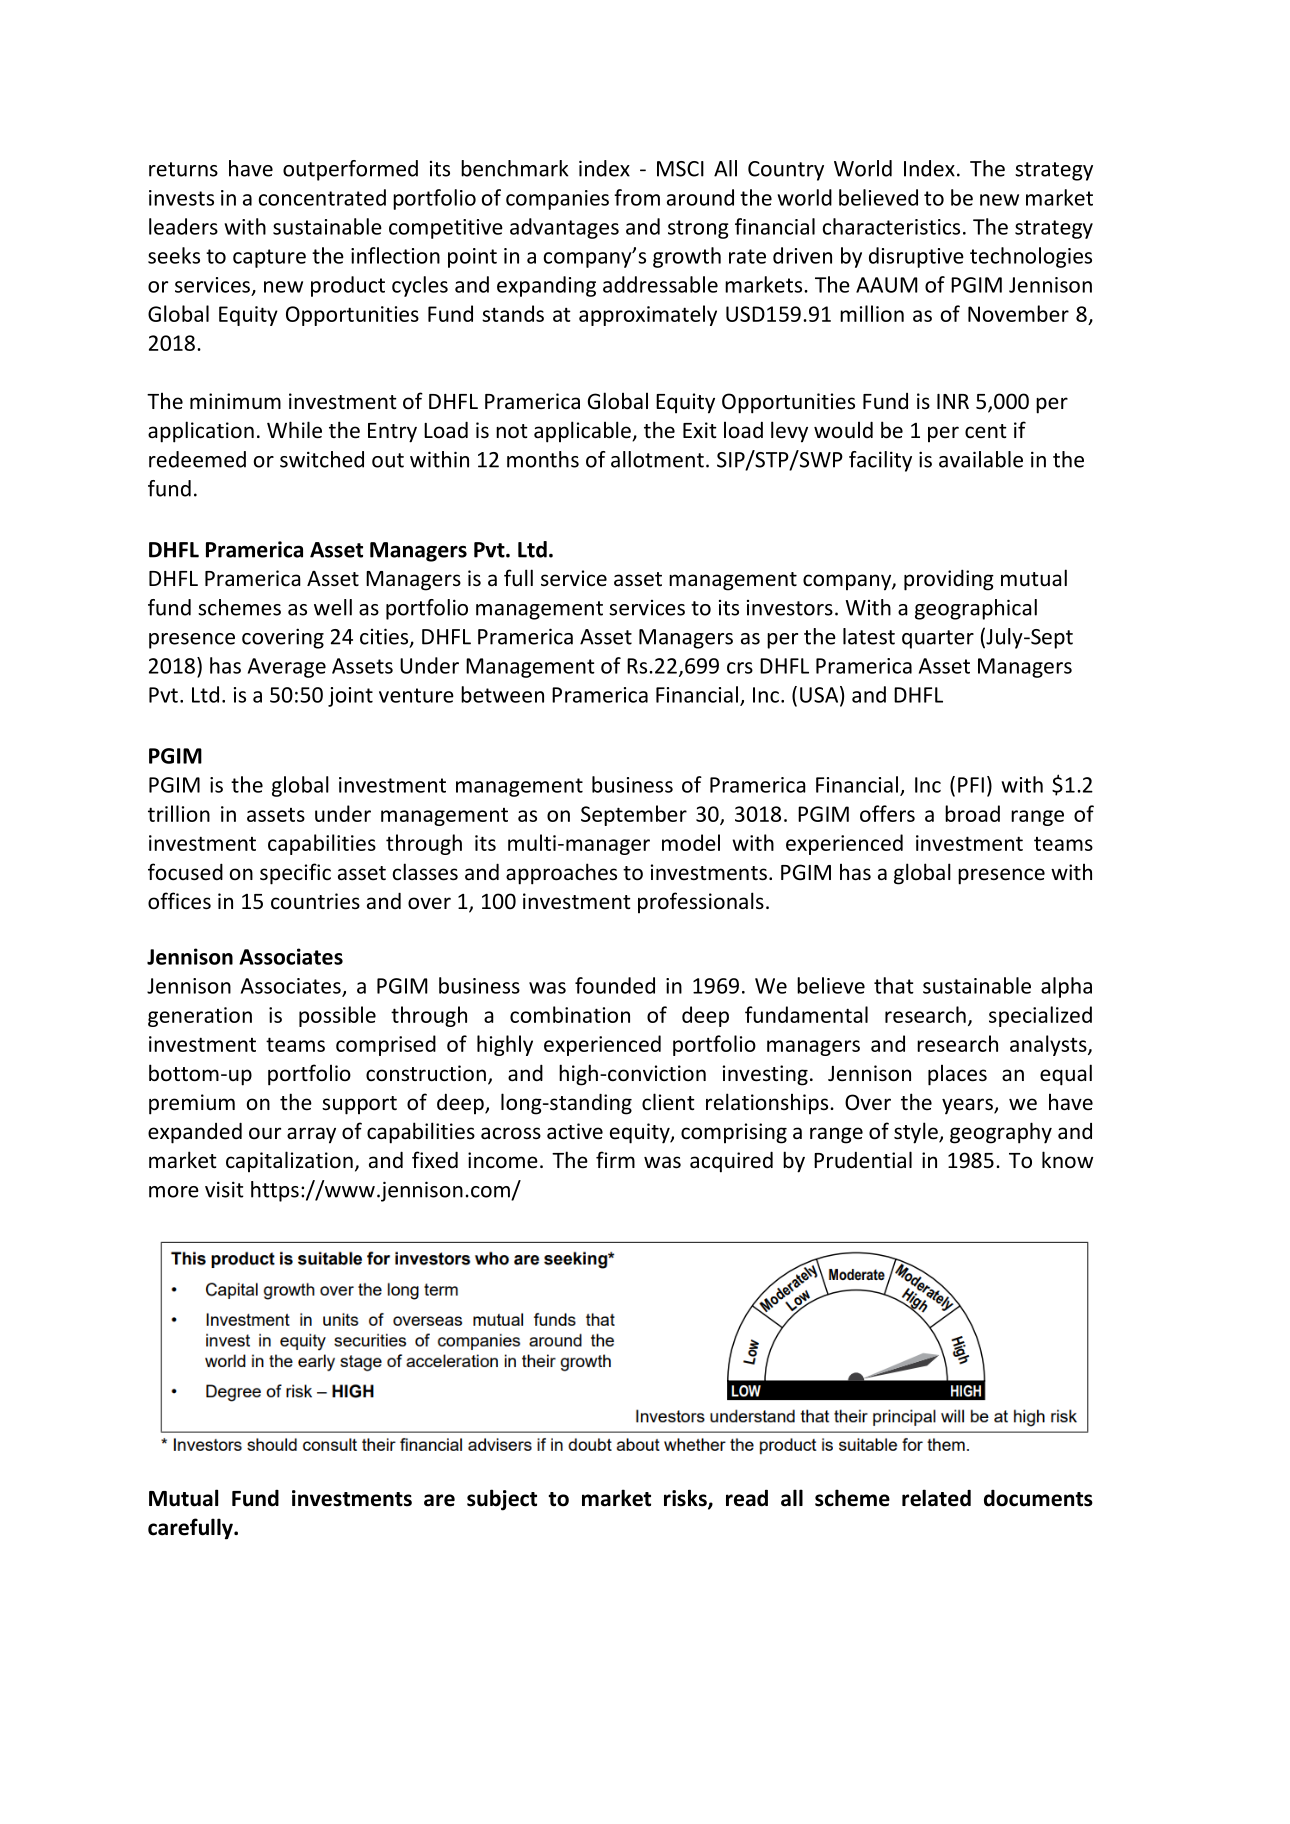 This page has width=1290, height=1824. What do you see at coordinates (502, 1500) in the page?
I see `subject` at bounding box center [502, 1500].
